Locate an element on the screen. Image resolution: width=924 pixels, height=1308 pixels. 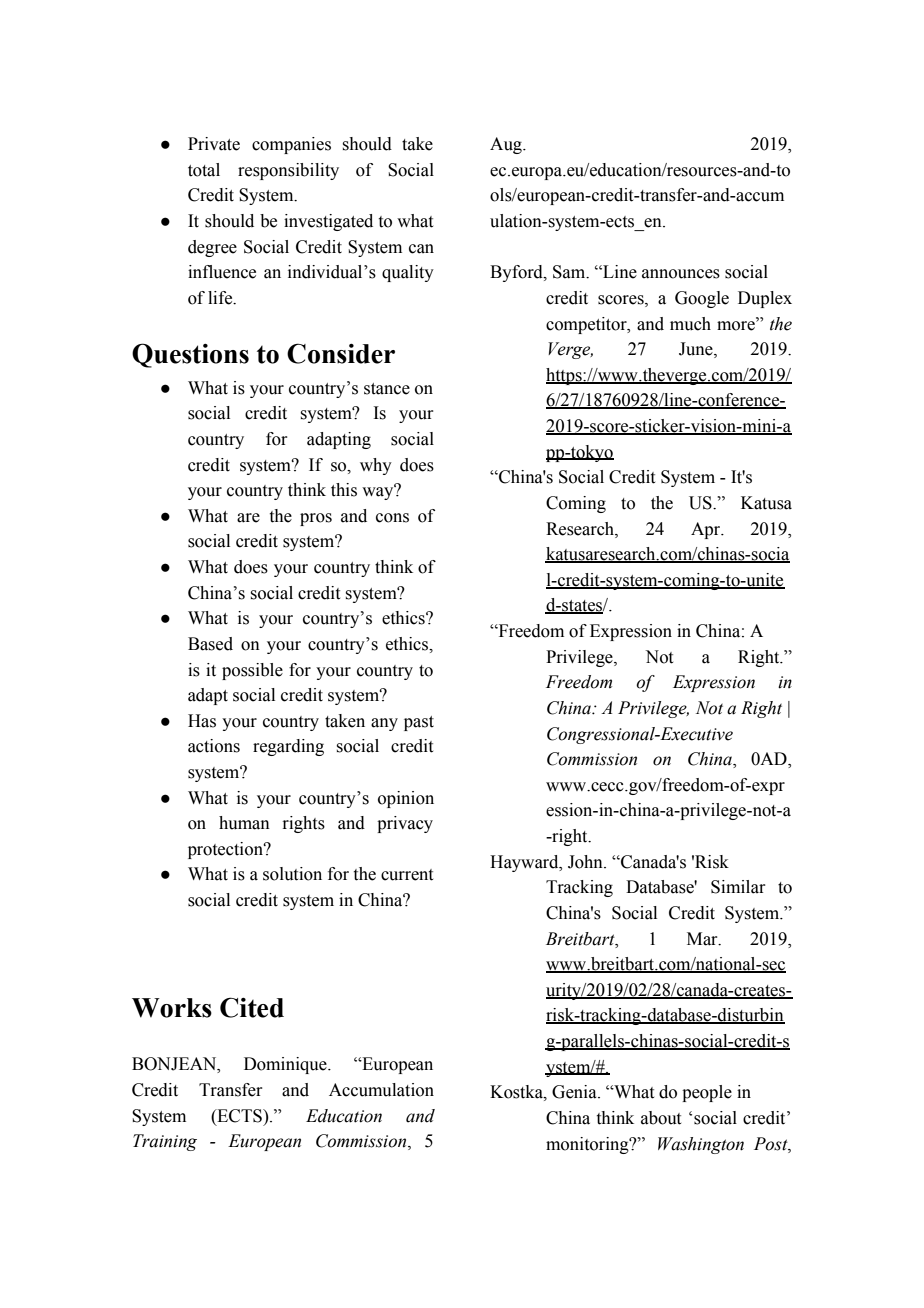
pros is located at coordinates (316, 519).
